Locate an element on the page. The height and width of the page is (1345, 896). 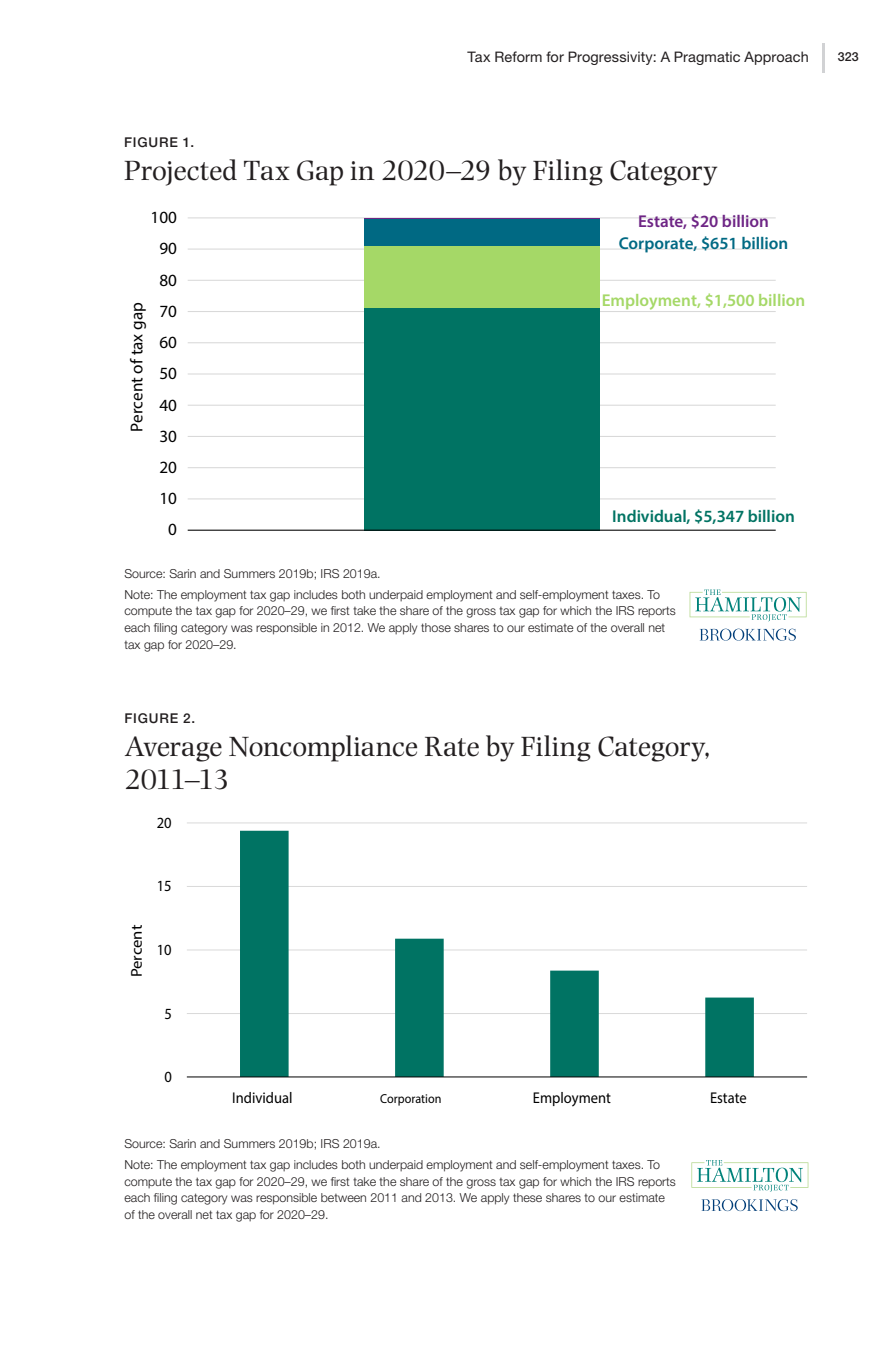
these is located at coordinates (527, 1197).
